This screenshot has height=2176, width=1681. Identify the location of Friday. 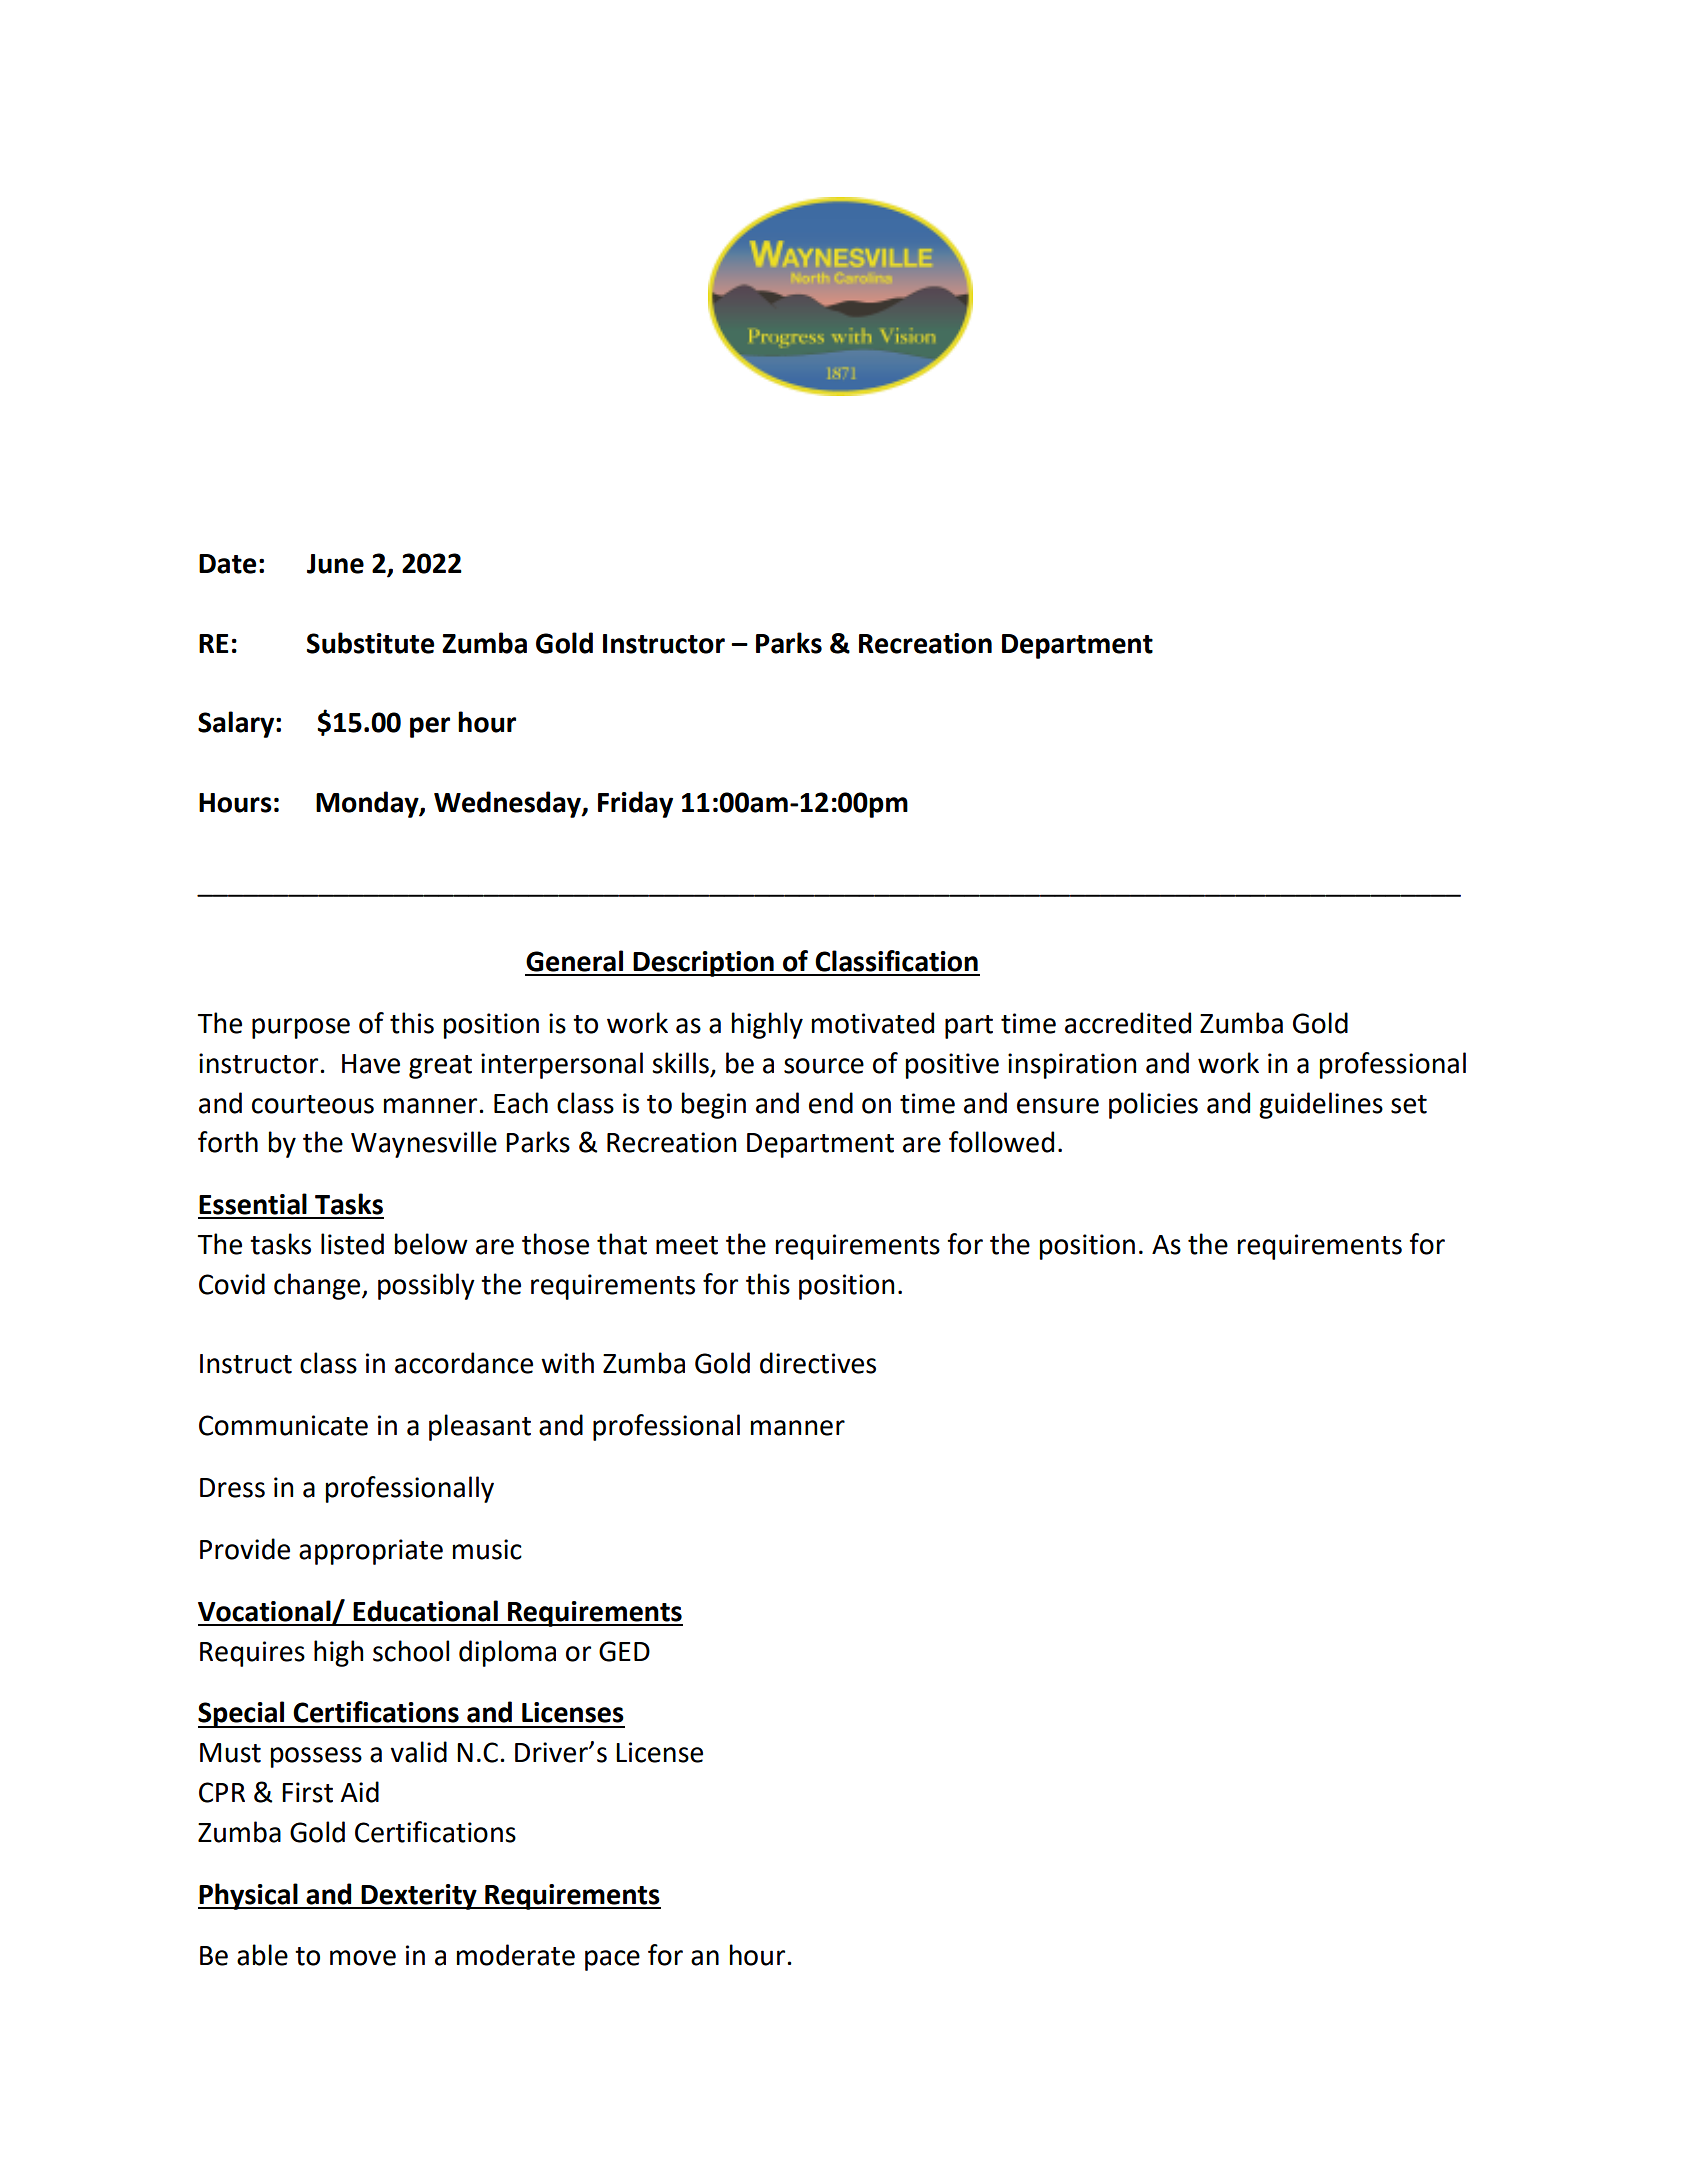
(635, 804).
